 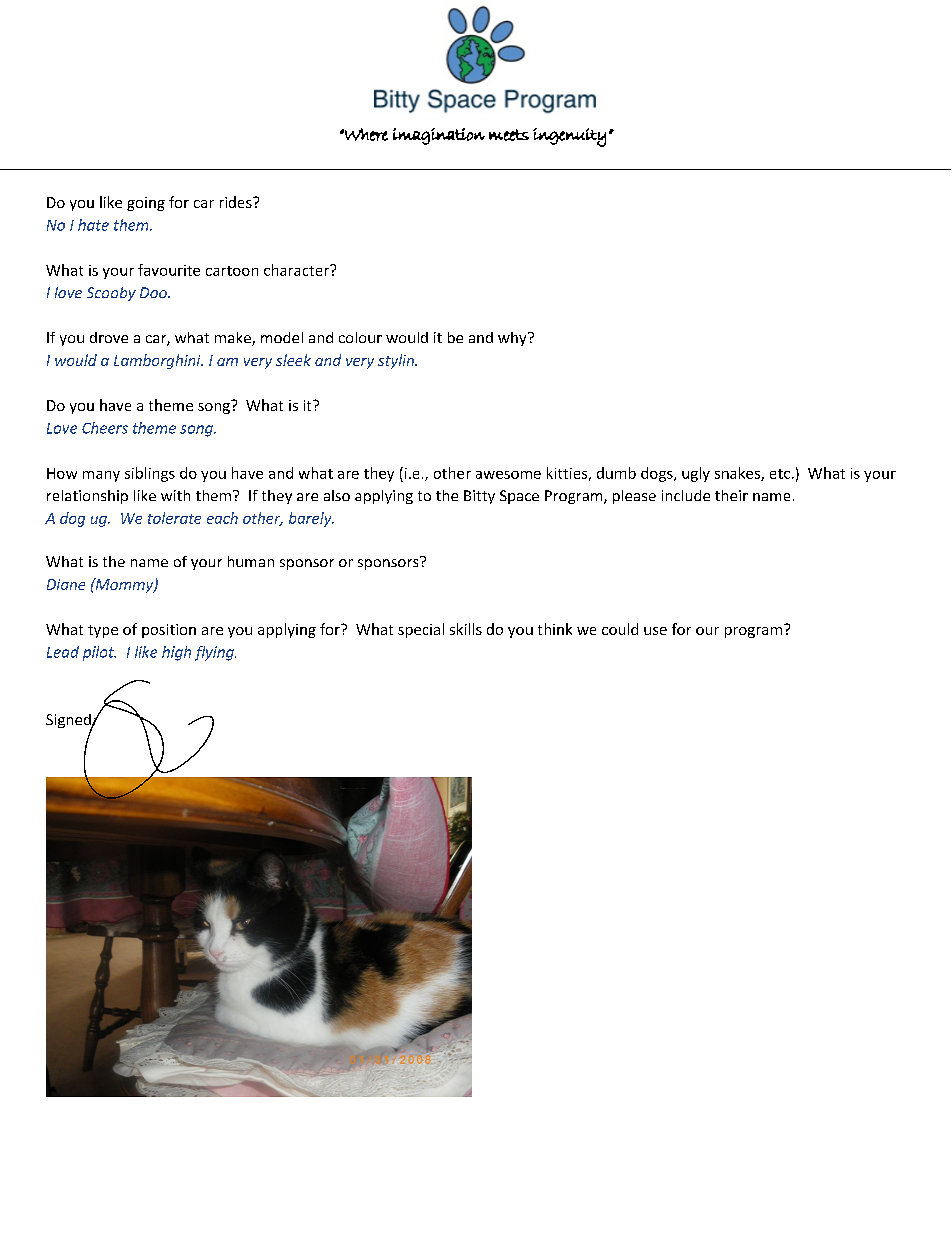 What do you see at coordinates (150, 474) in the screenshot?
I see `siblings` at bounding box center [150, 474].
